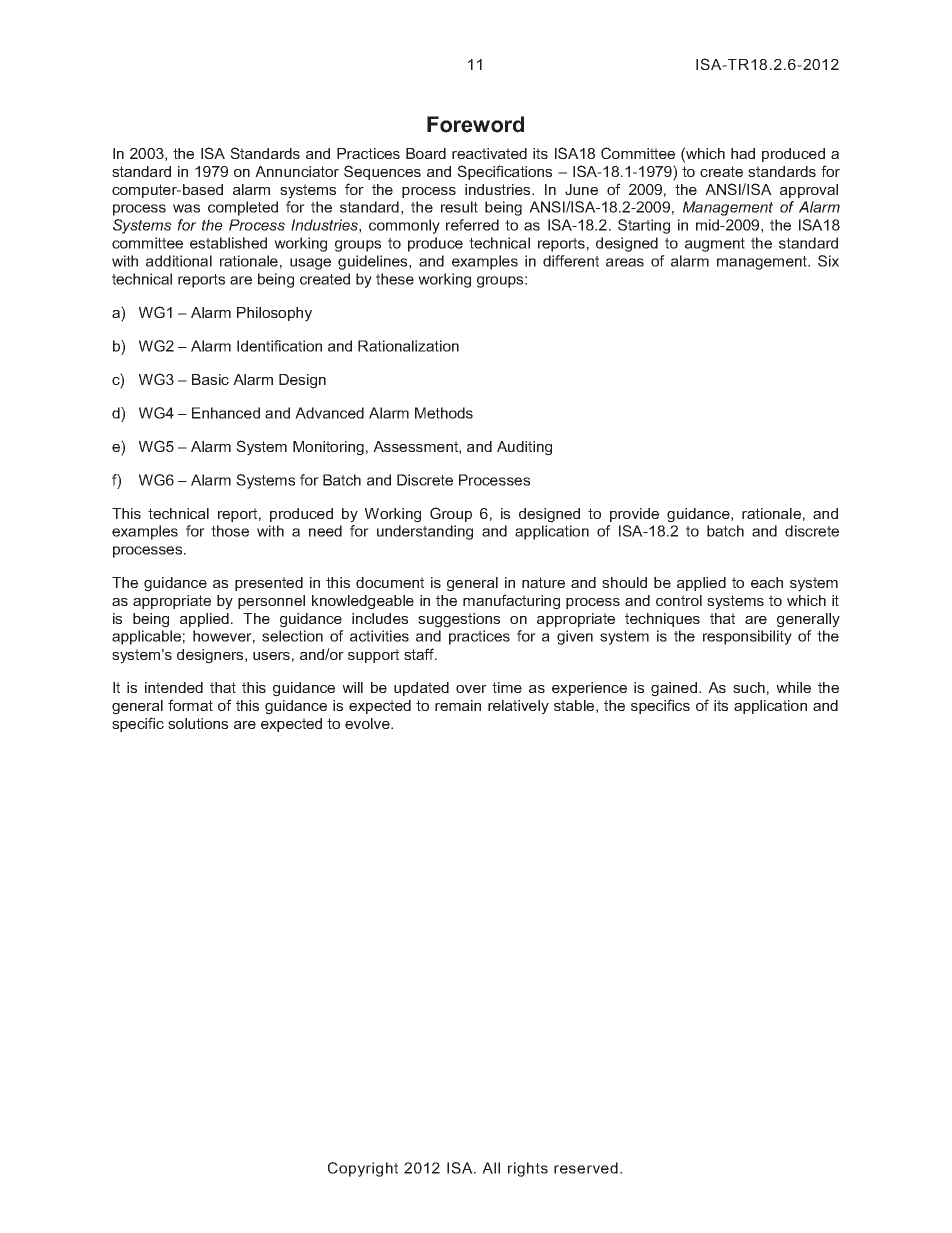 This screenshot has width=952, height=1233. What do you see at coordinates (749, 687) in the screenshot?
I see `such` at bounding box center [749, 687].
